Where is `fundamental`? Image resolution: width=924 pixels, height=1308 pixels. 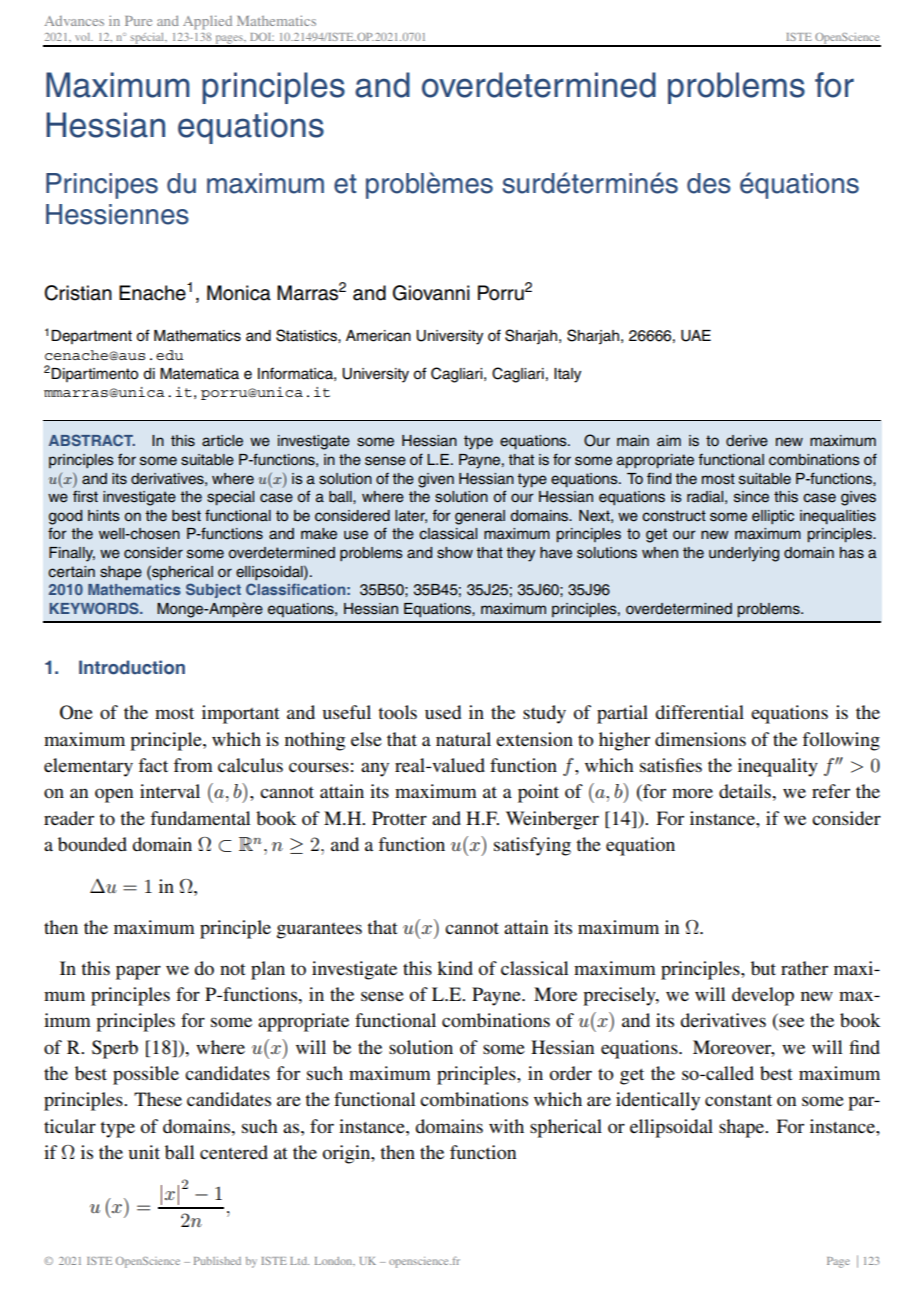
fundamental is located at coordinates (200, 818).
